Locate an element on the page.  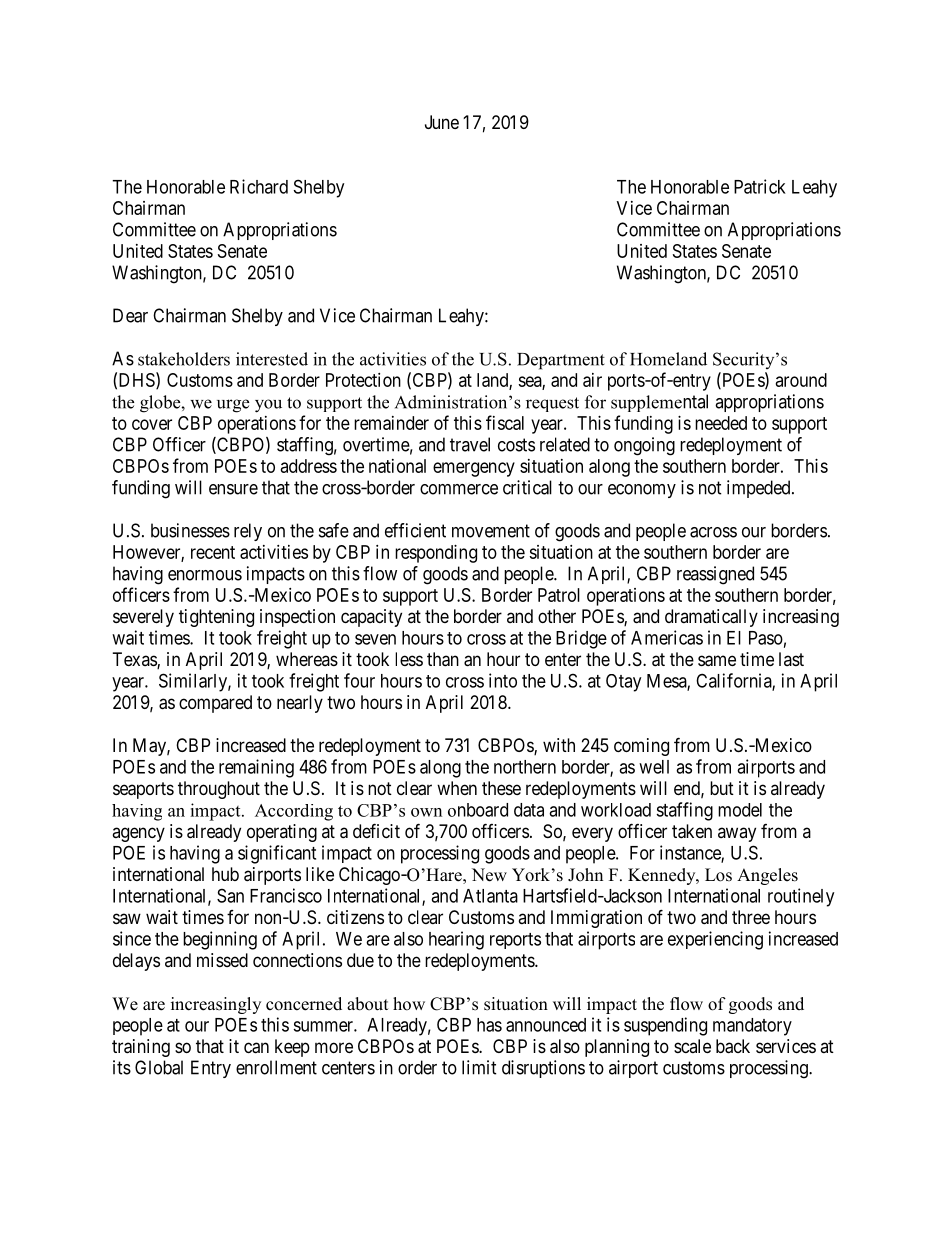
back is located at coordinates (733, 1046).
